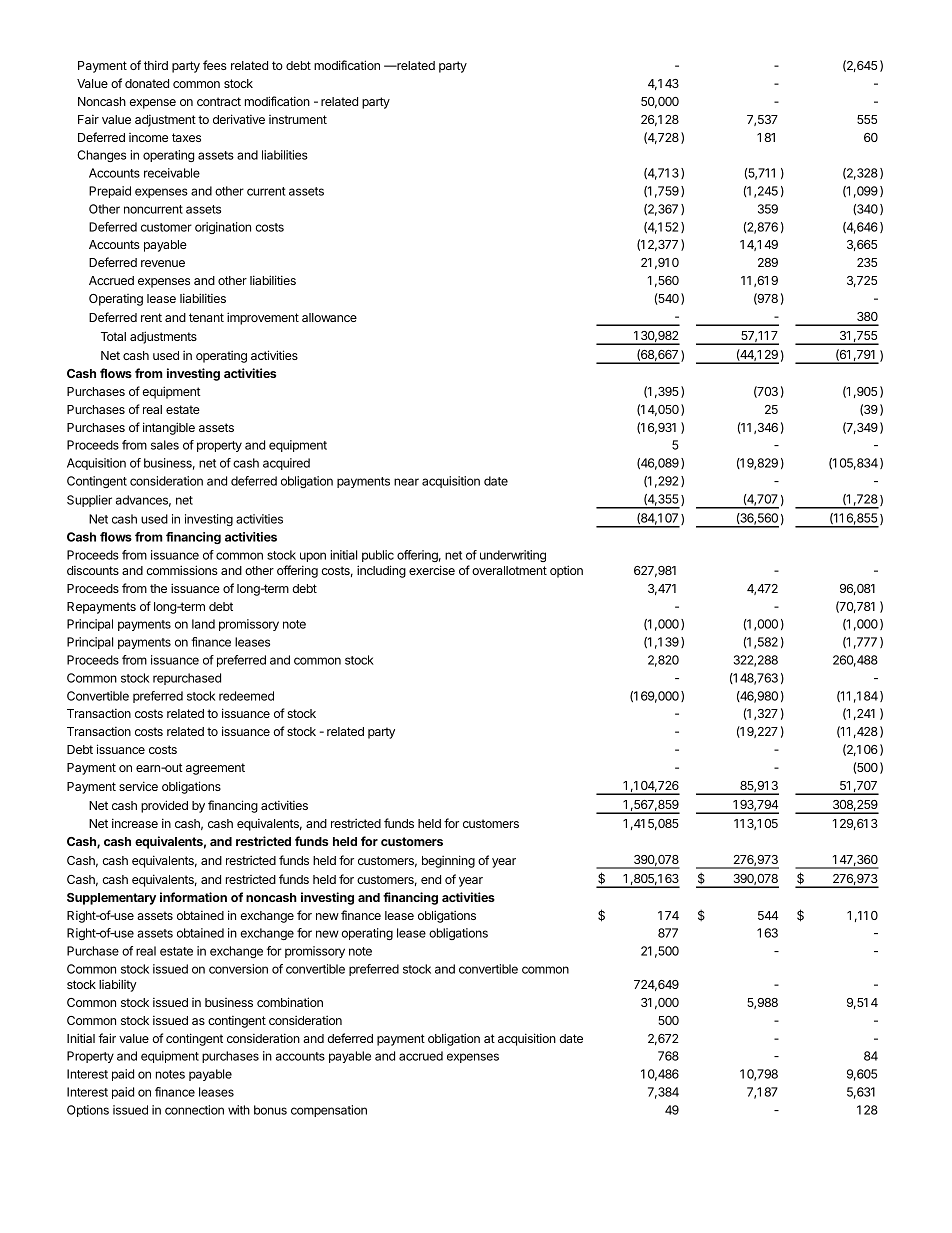 The height and width of the page is (1233, 952). Describe the element at coordinates (432, 570) in the page. I see `exercise` at that location.
